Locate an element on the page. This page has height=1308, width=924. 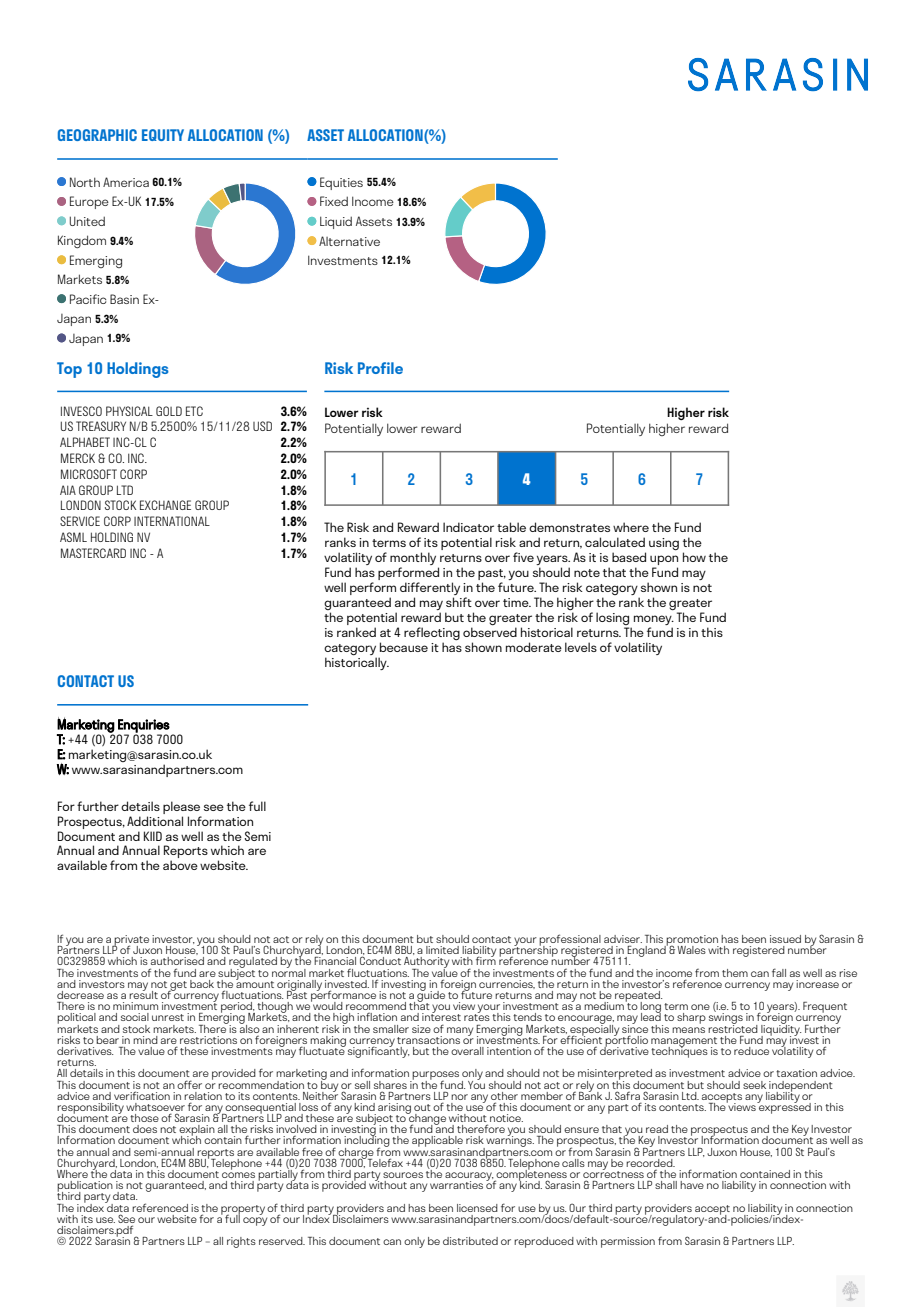
Alternative is located at coordinates (349, 241).
